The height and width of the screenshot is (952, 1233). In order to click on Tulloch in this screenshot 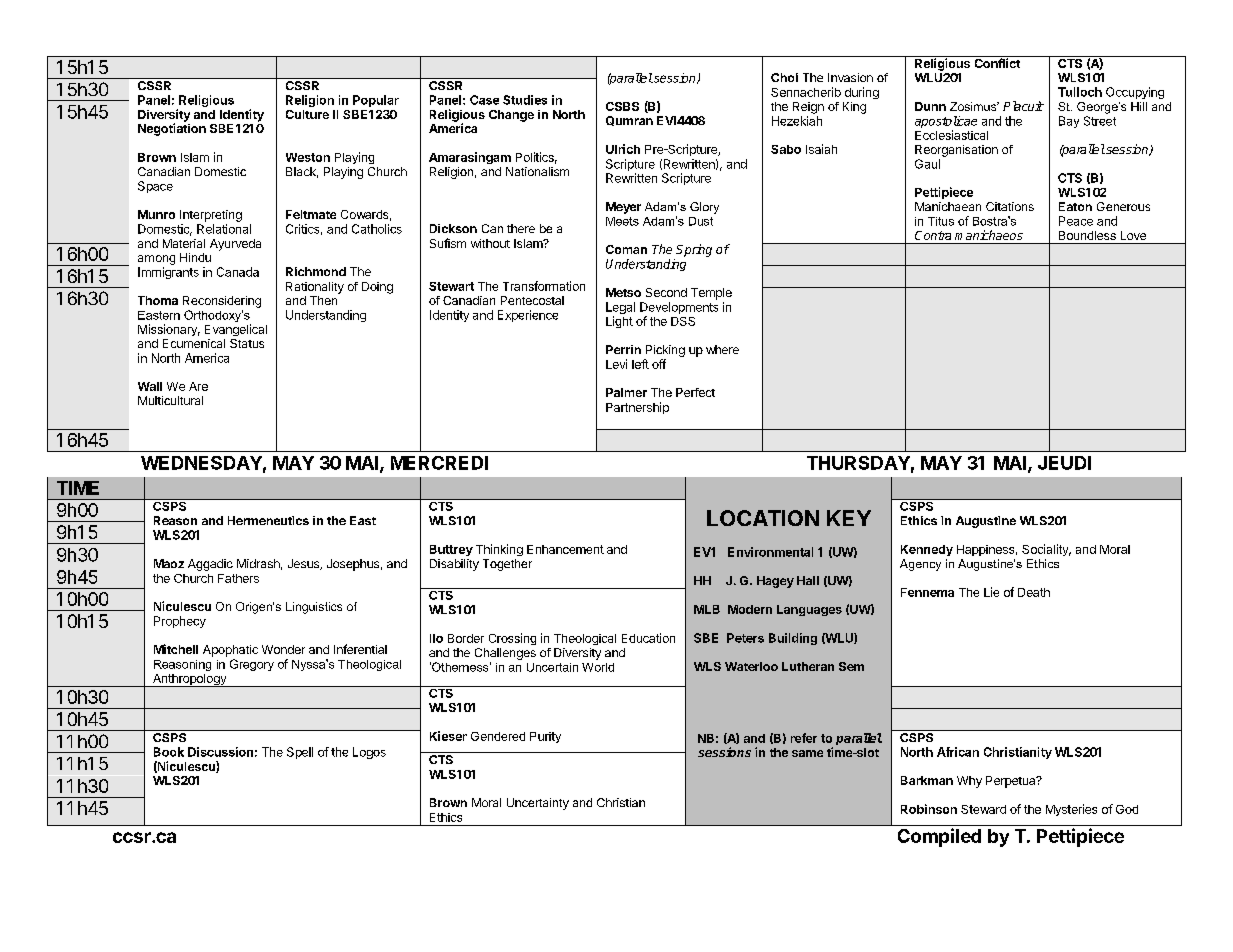, I will do `click(1080, 92)`.
